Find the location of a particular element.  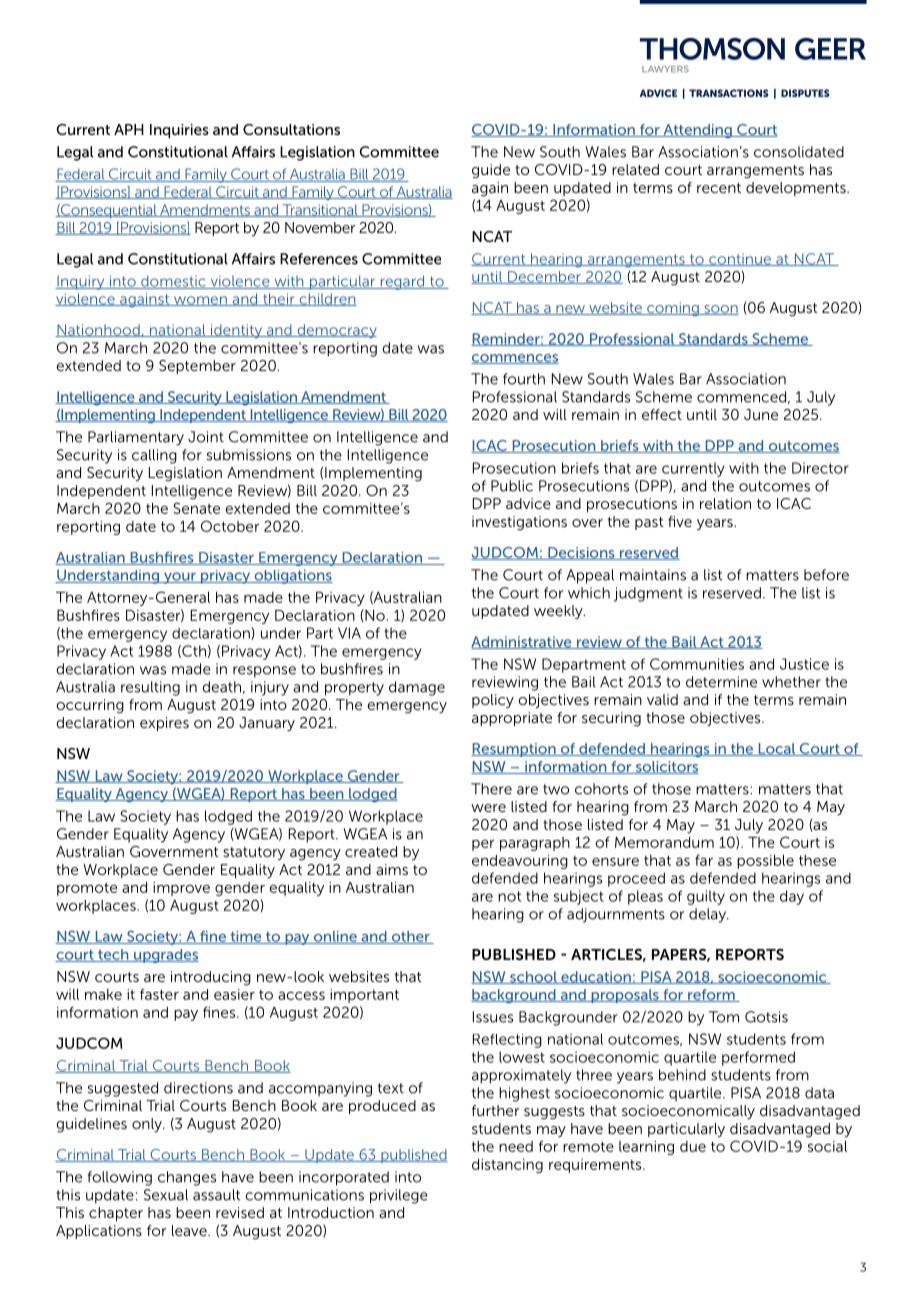

Sexual is located at coordinates (166, 1195).
